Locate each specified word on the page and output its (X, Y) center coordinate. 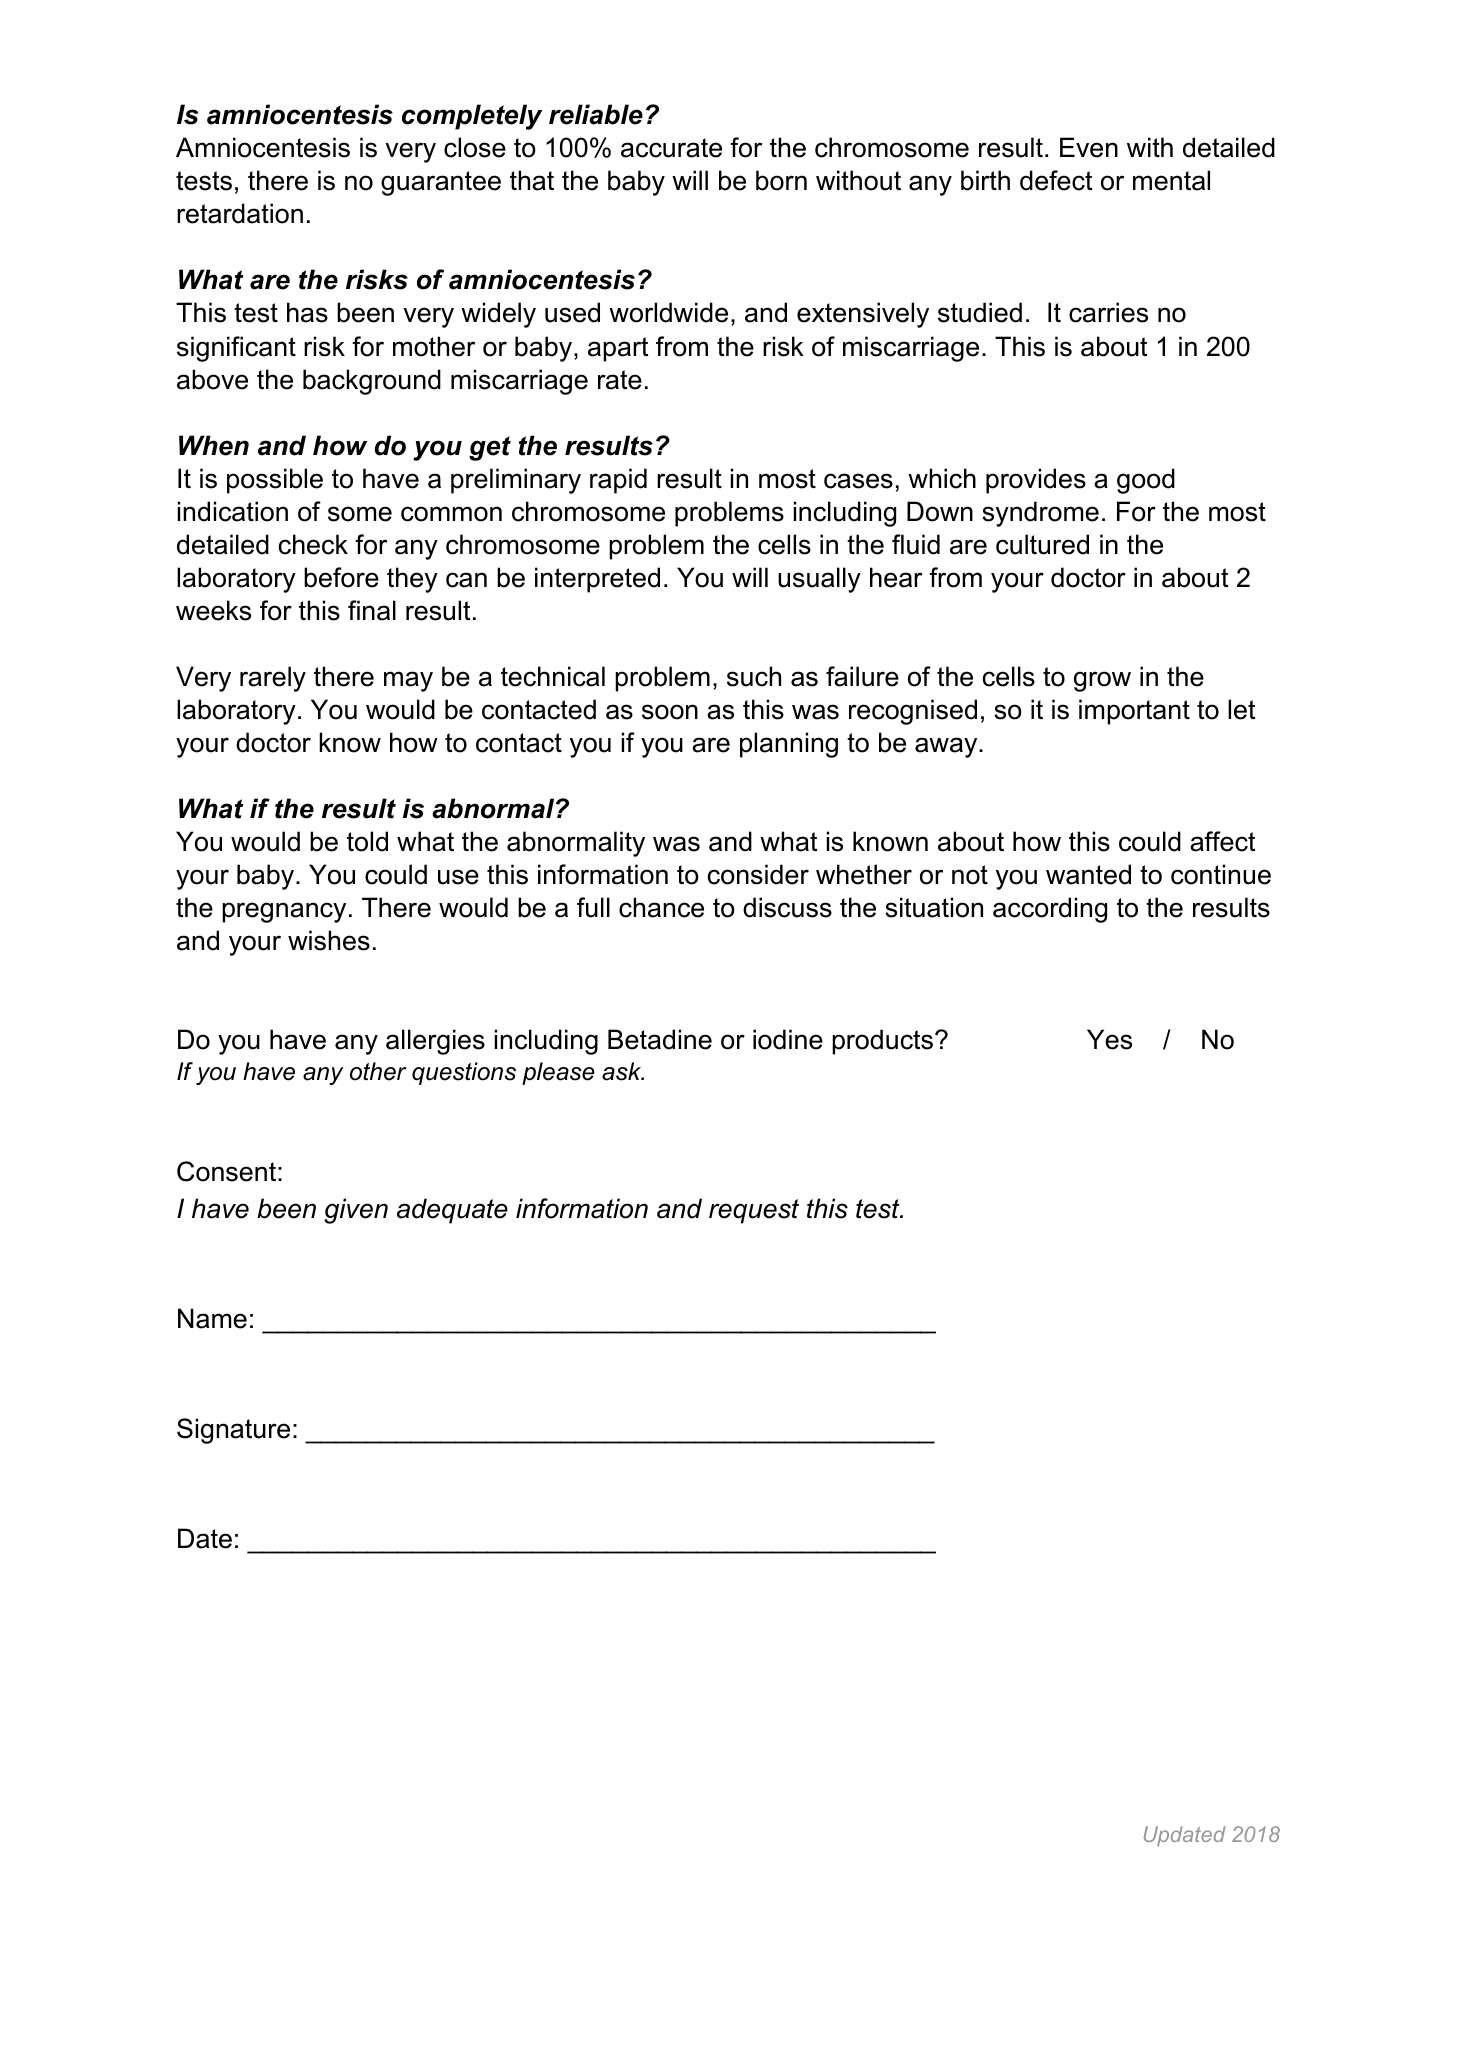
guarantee (441, 183)
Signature (233, 1431)
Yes (1109, 1039)
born (781, 180)
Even (1089, 147)
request (754, 1211)
